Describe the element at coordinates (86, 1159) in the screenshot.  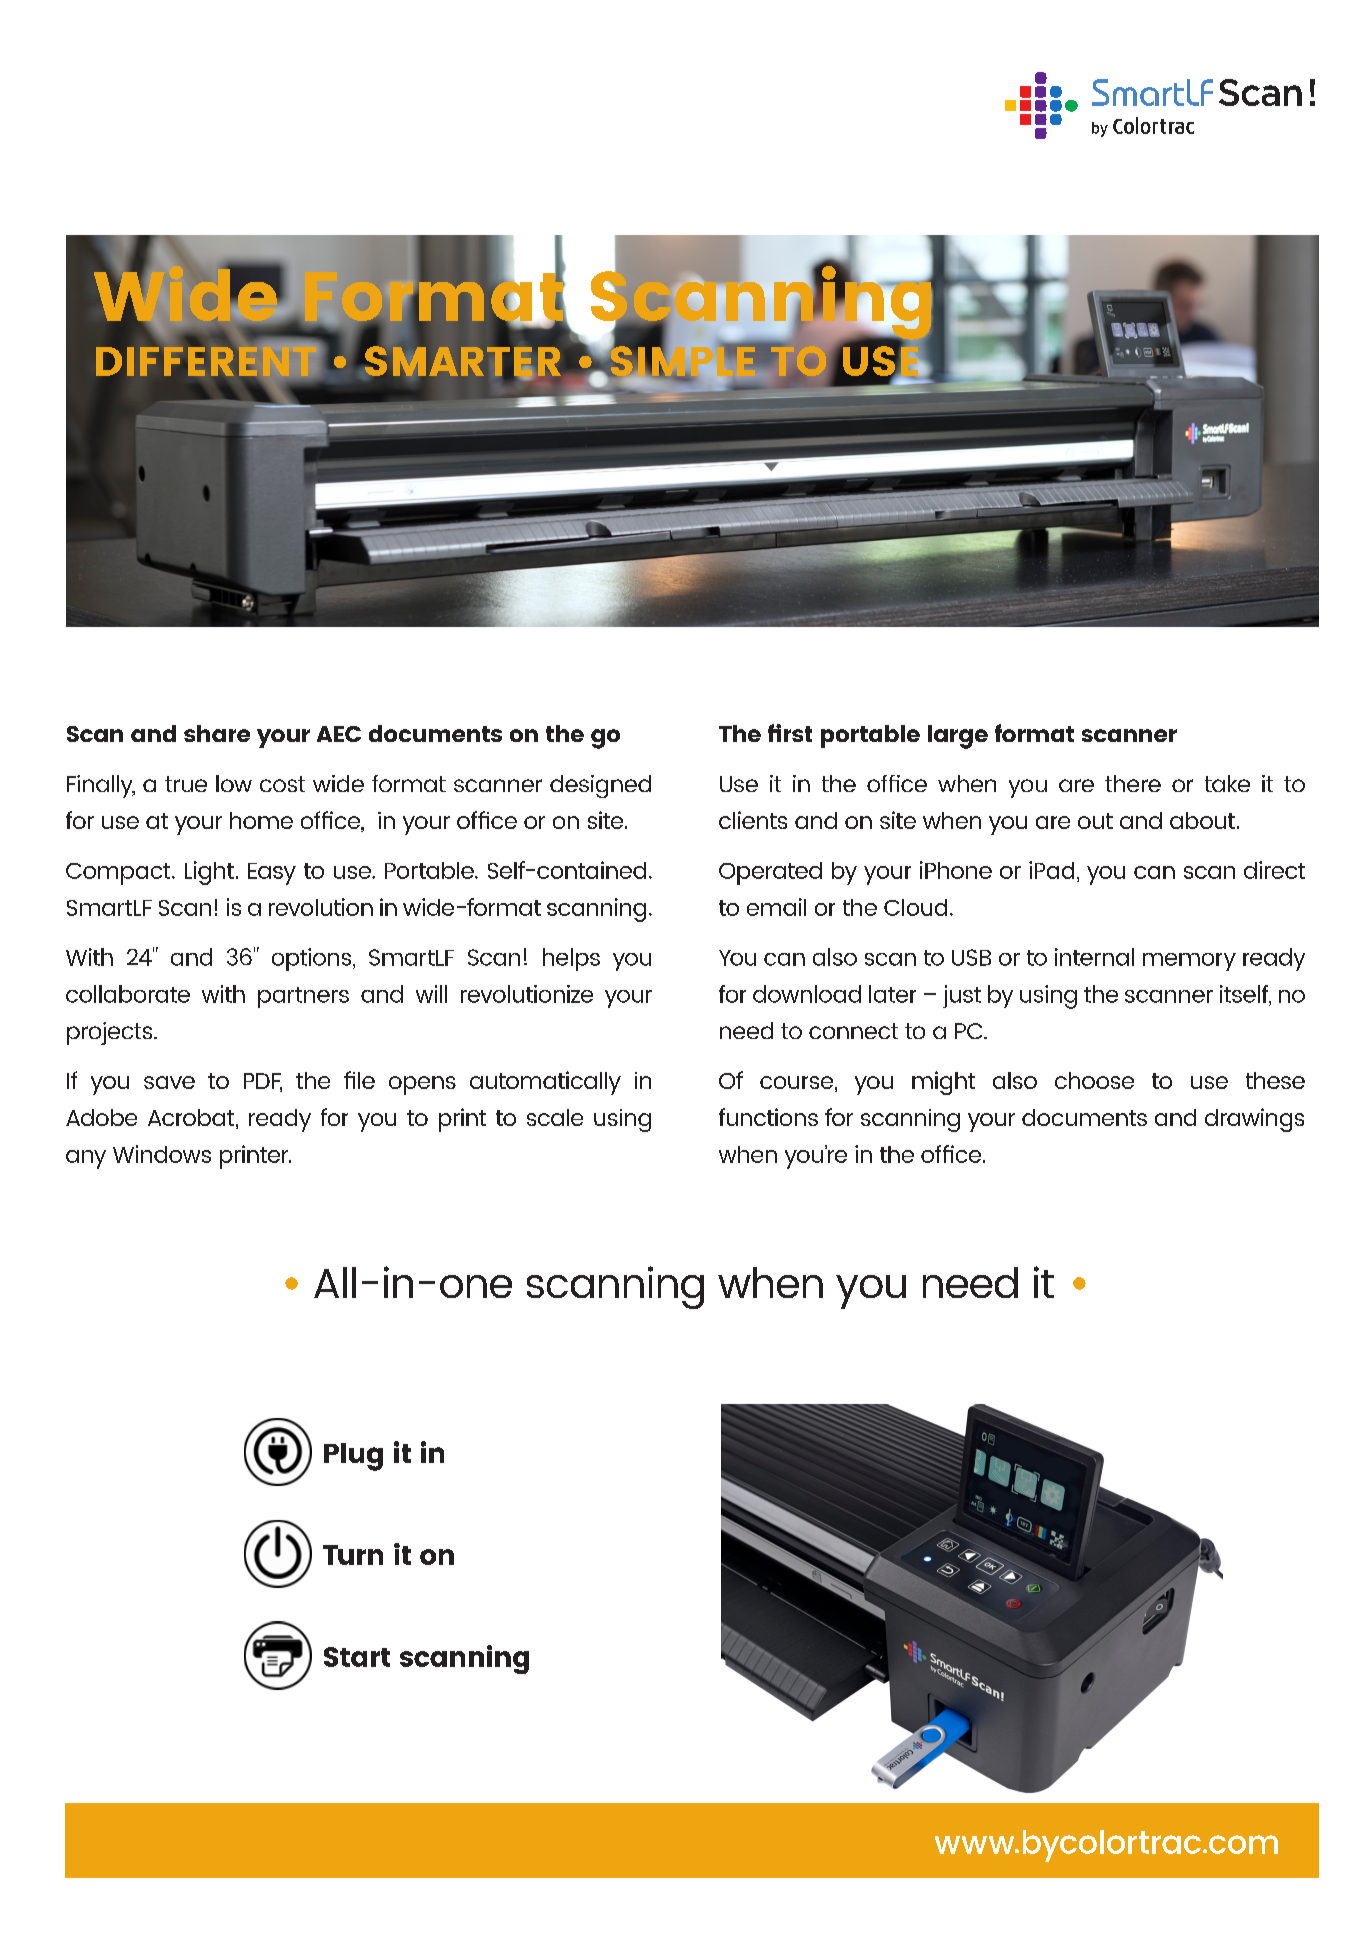
I see `any` at that location.
